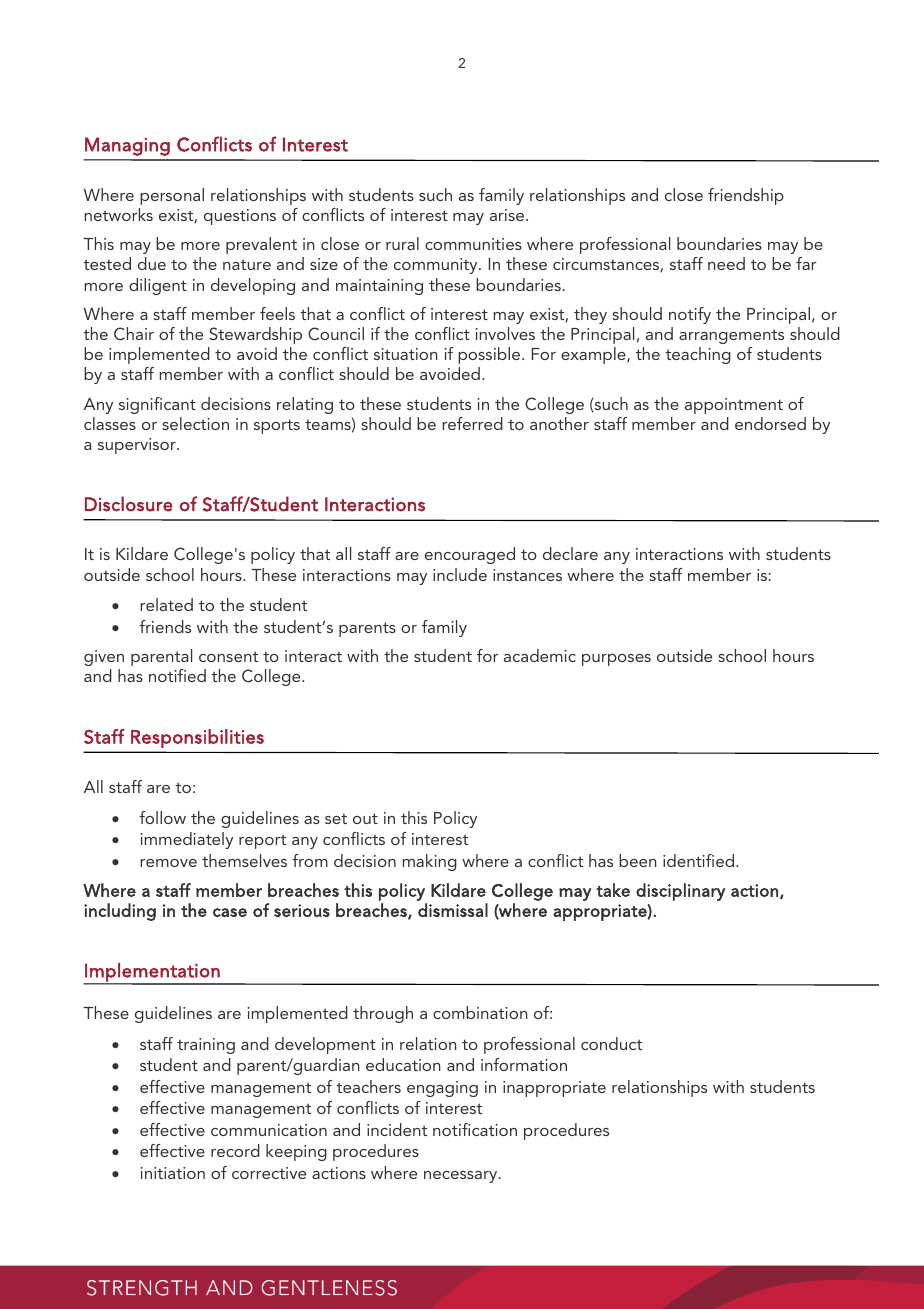 The height and width of the document is (1309, 924). I want to click on notified, so click(177, 675).
